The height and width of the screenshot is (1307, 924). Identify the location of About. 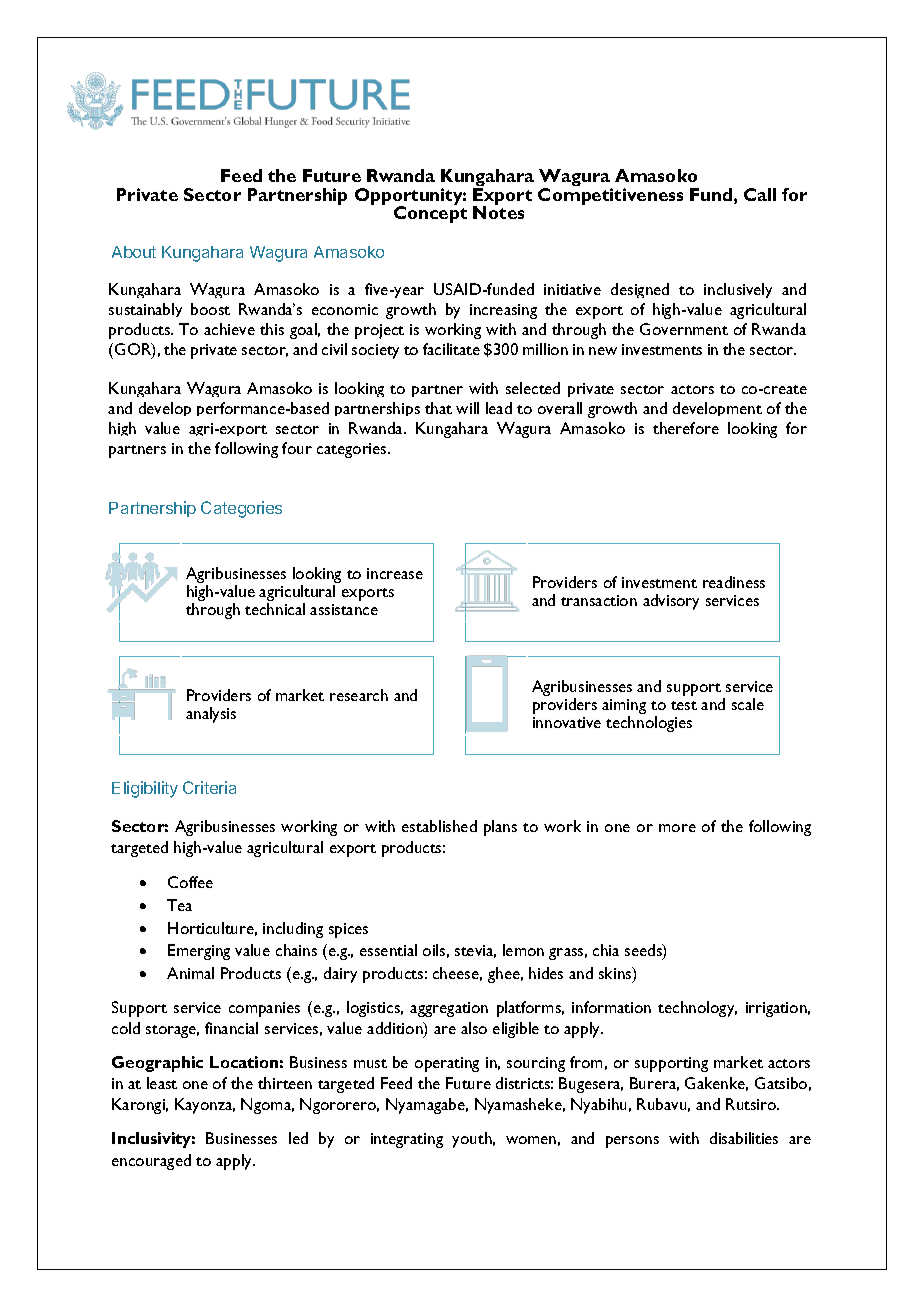
(134, 252).
